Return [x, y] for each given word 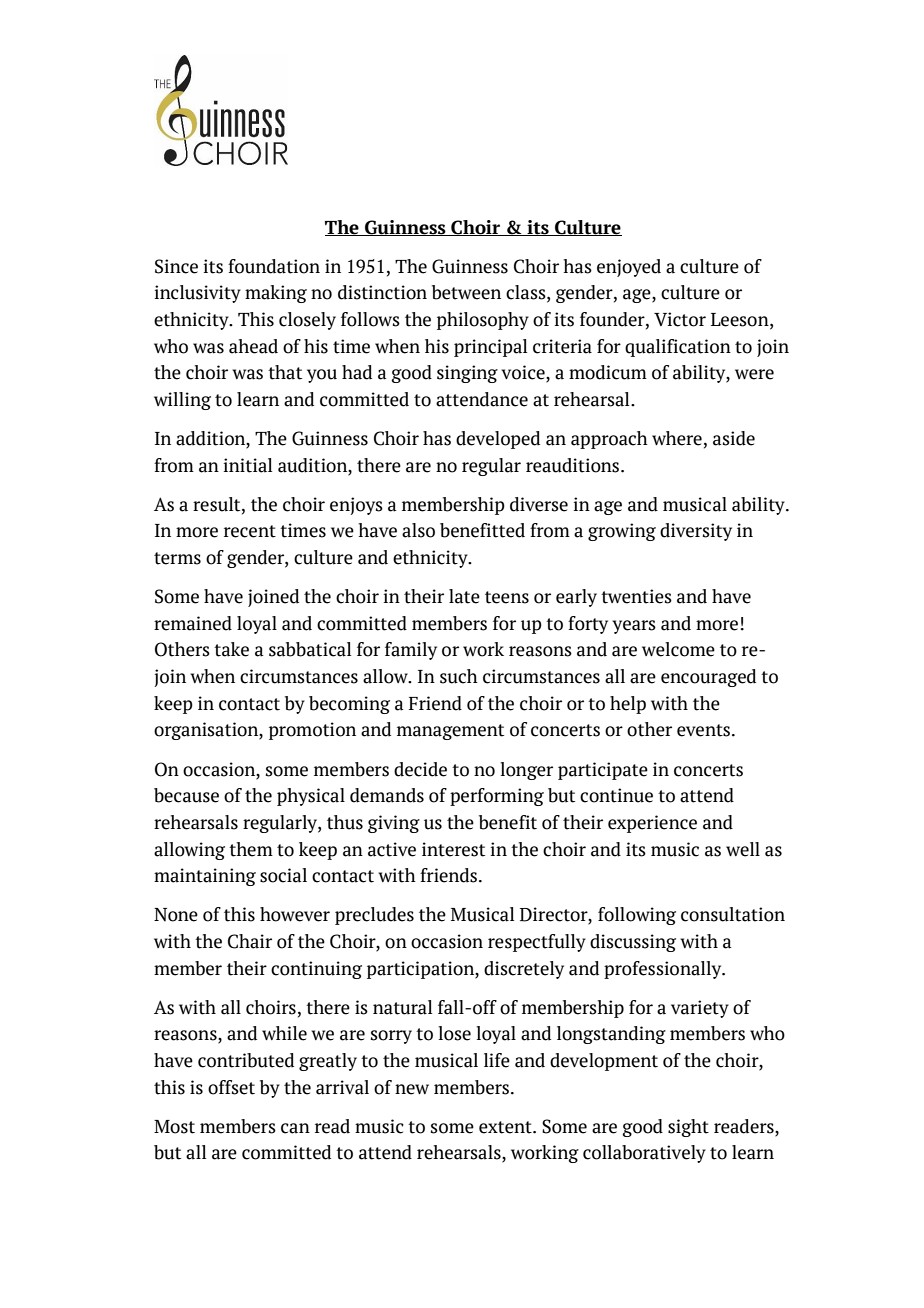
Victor [680, 319]
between [466, 292]
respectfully [537, 943]
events [705, 730]
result [218, 504]
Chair [250, 941]
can [295, 1128]
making [276, 294]
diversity [696, 532]
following [637, 916]
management [450, 732]
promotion [312, 731]
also [418, 530]
